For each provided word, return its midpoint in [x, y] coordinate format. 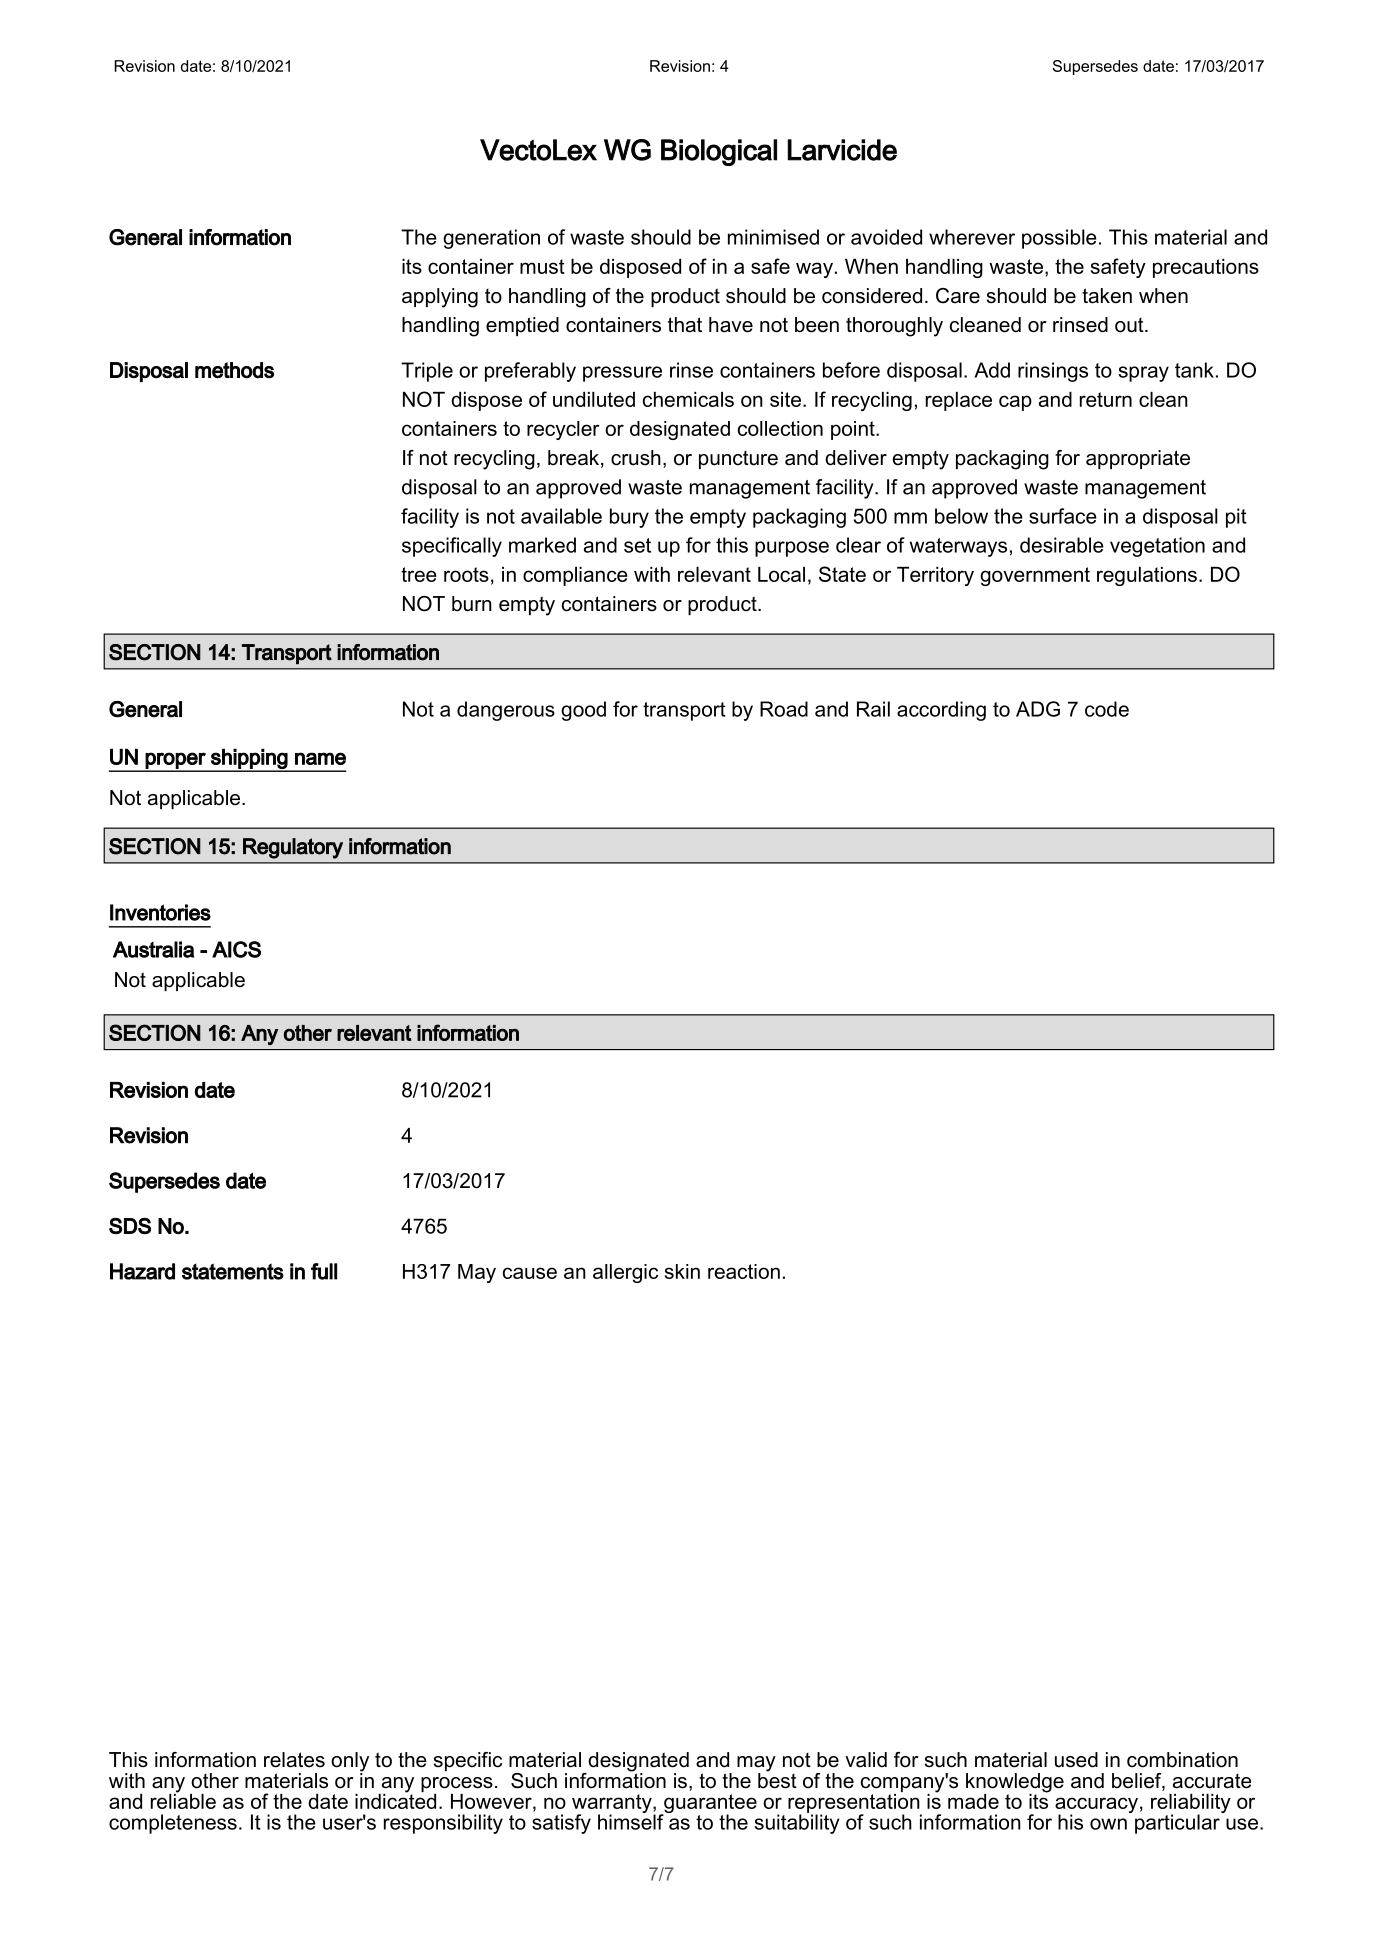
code [1107, 709]
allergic [625, 1273]
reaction [744, 1271]
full [324, 1271]
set [637, 545]
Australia [154, 949]
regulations [1147, 576]
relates [294, 1760]
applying [440, 298]
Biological [719, 152]
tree [419, 574]
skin [682, 1271]
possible [1059, 239]
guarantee [709, 1805]
